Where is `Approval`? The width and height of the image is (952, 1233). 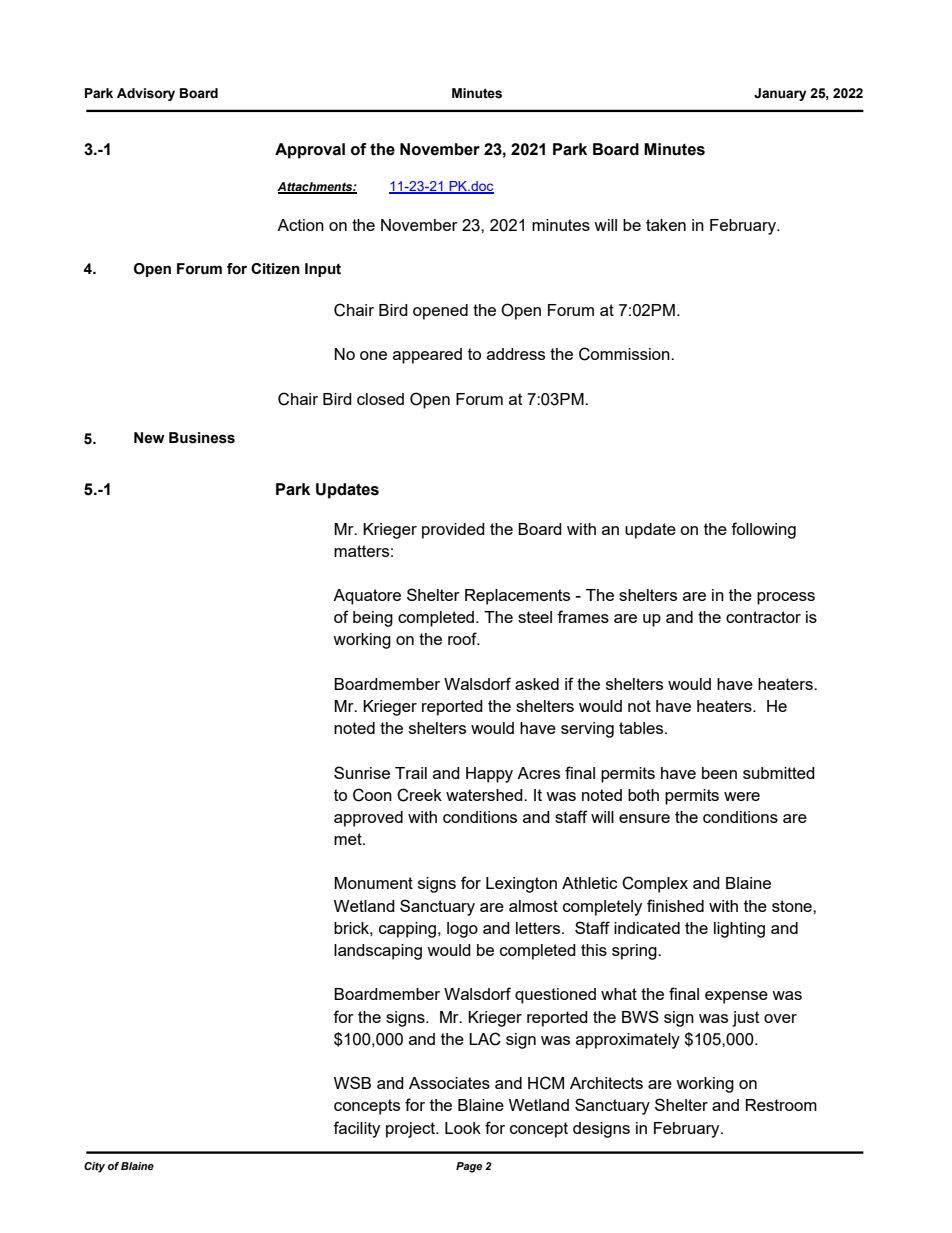 Approval is located at coordinates (310, 151).
